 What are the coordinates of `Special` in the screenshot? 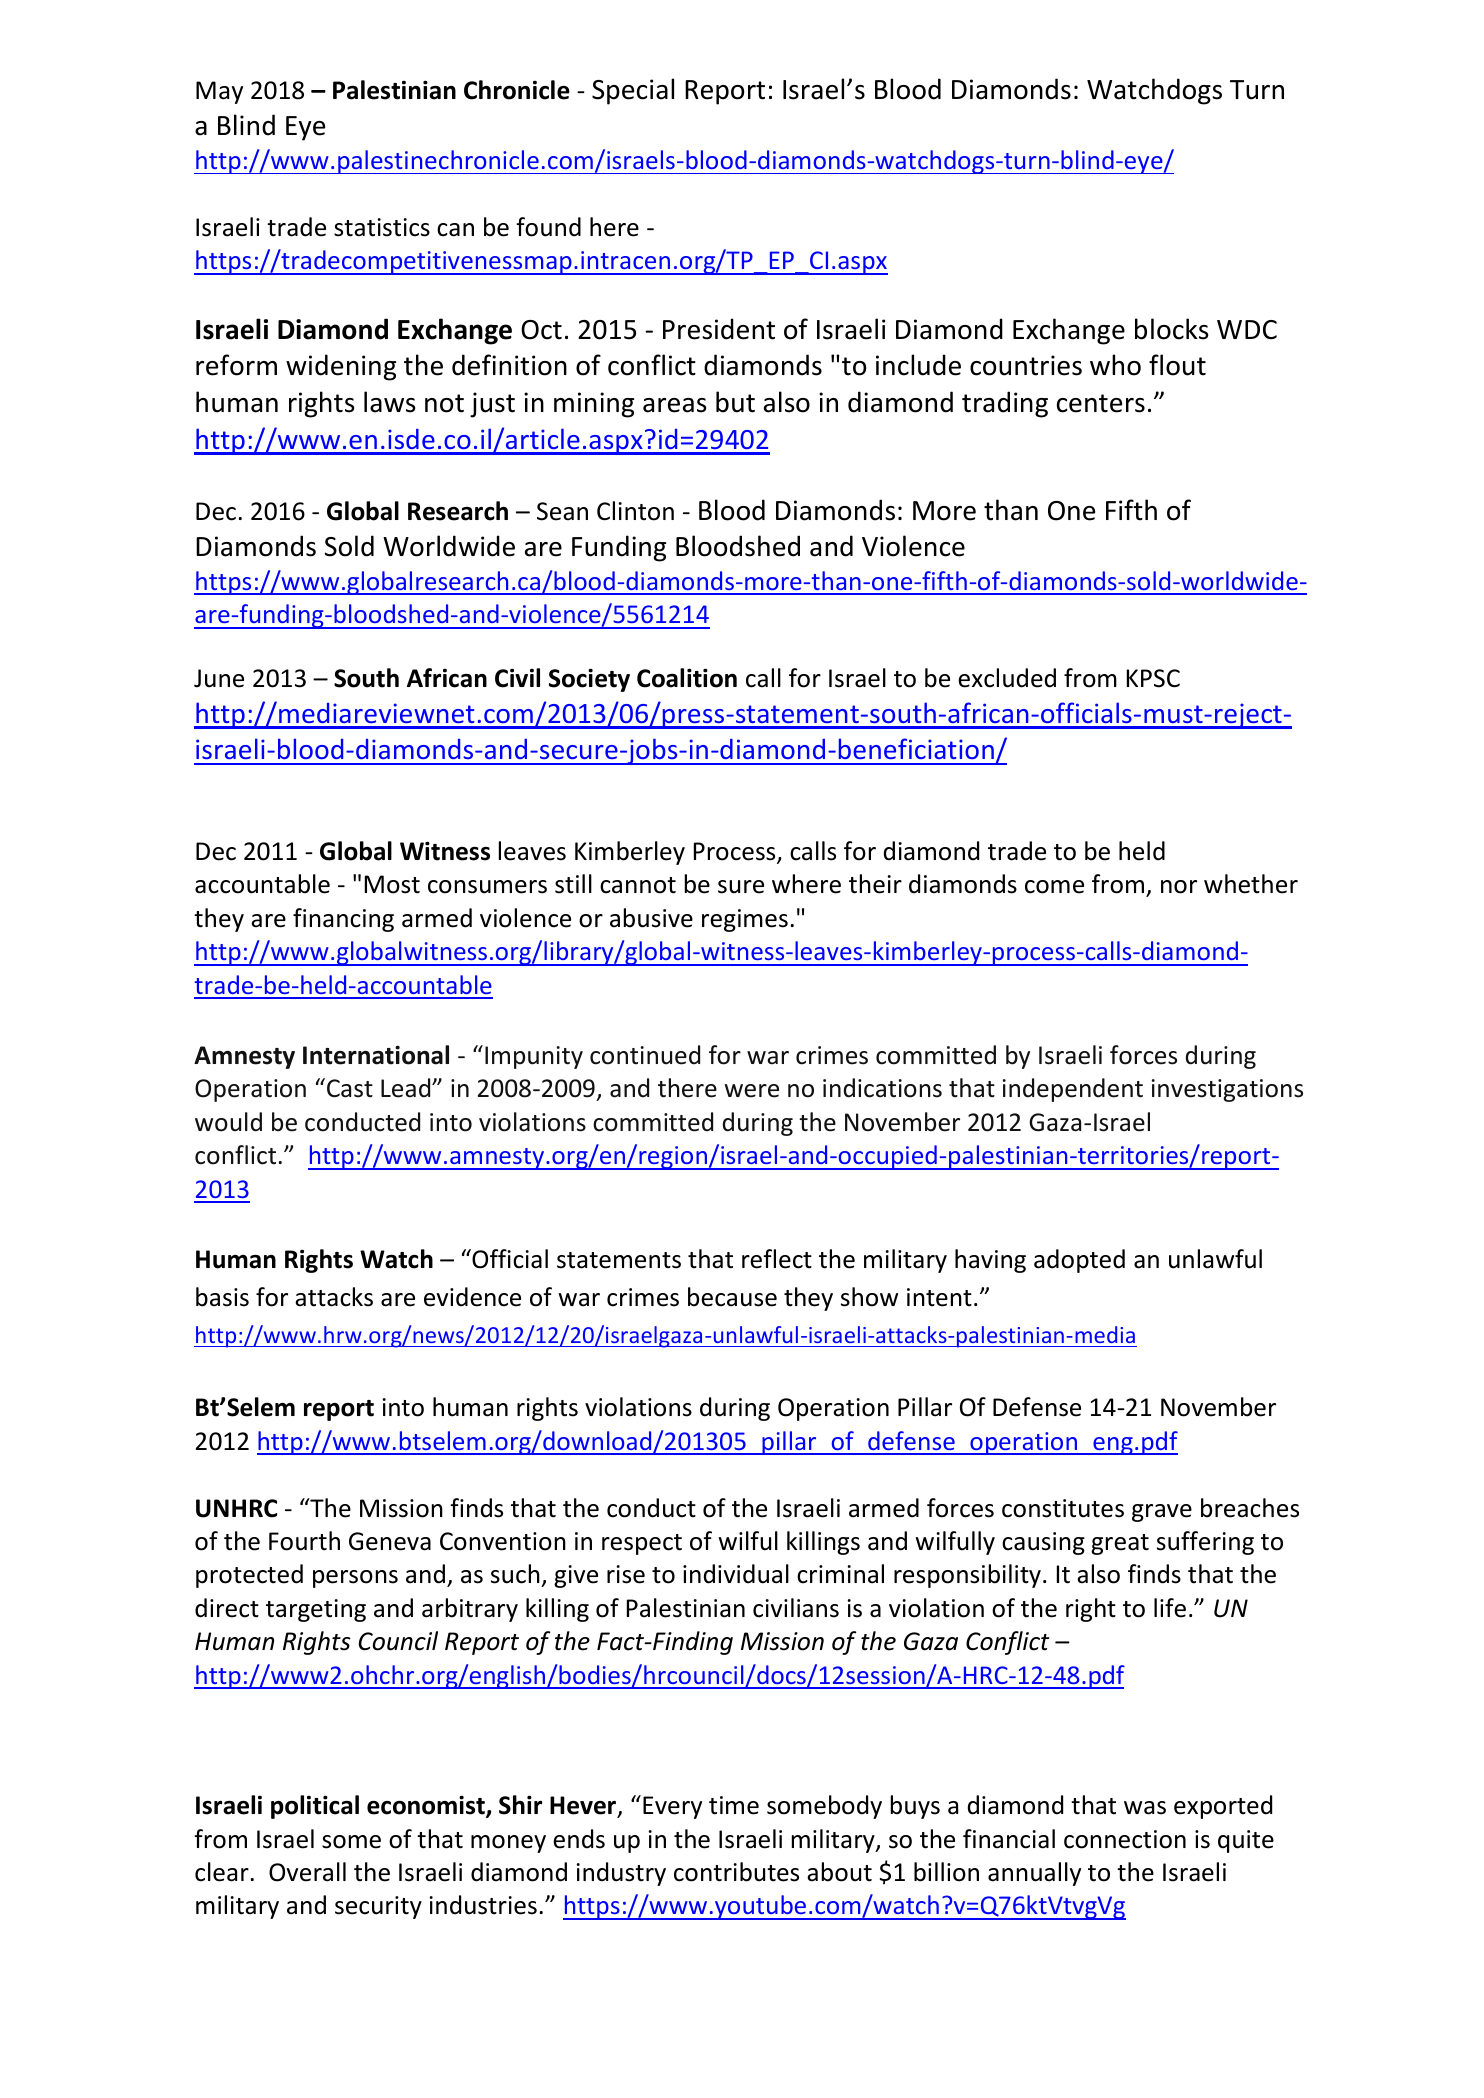 It's located at (633, 91).
